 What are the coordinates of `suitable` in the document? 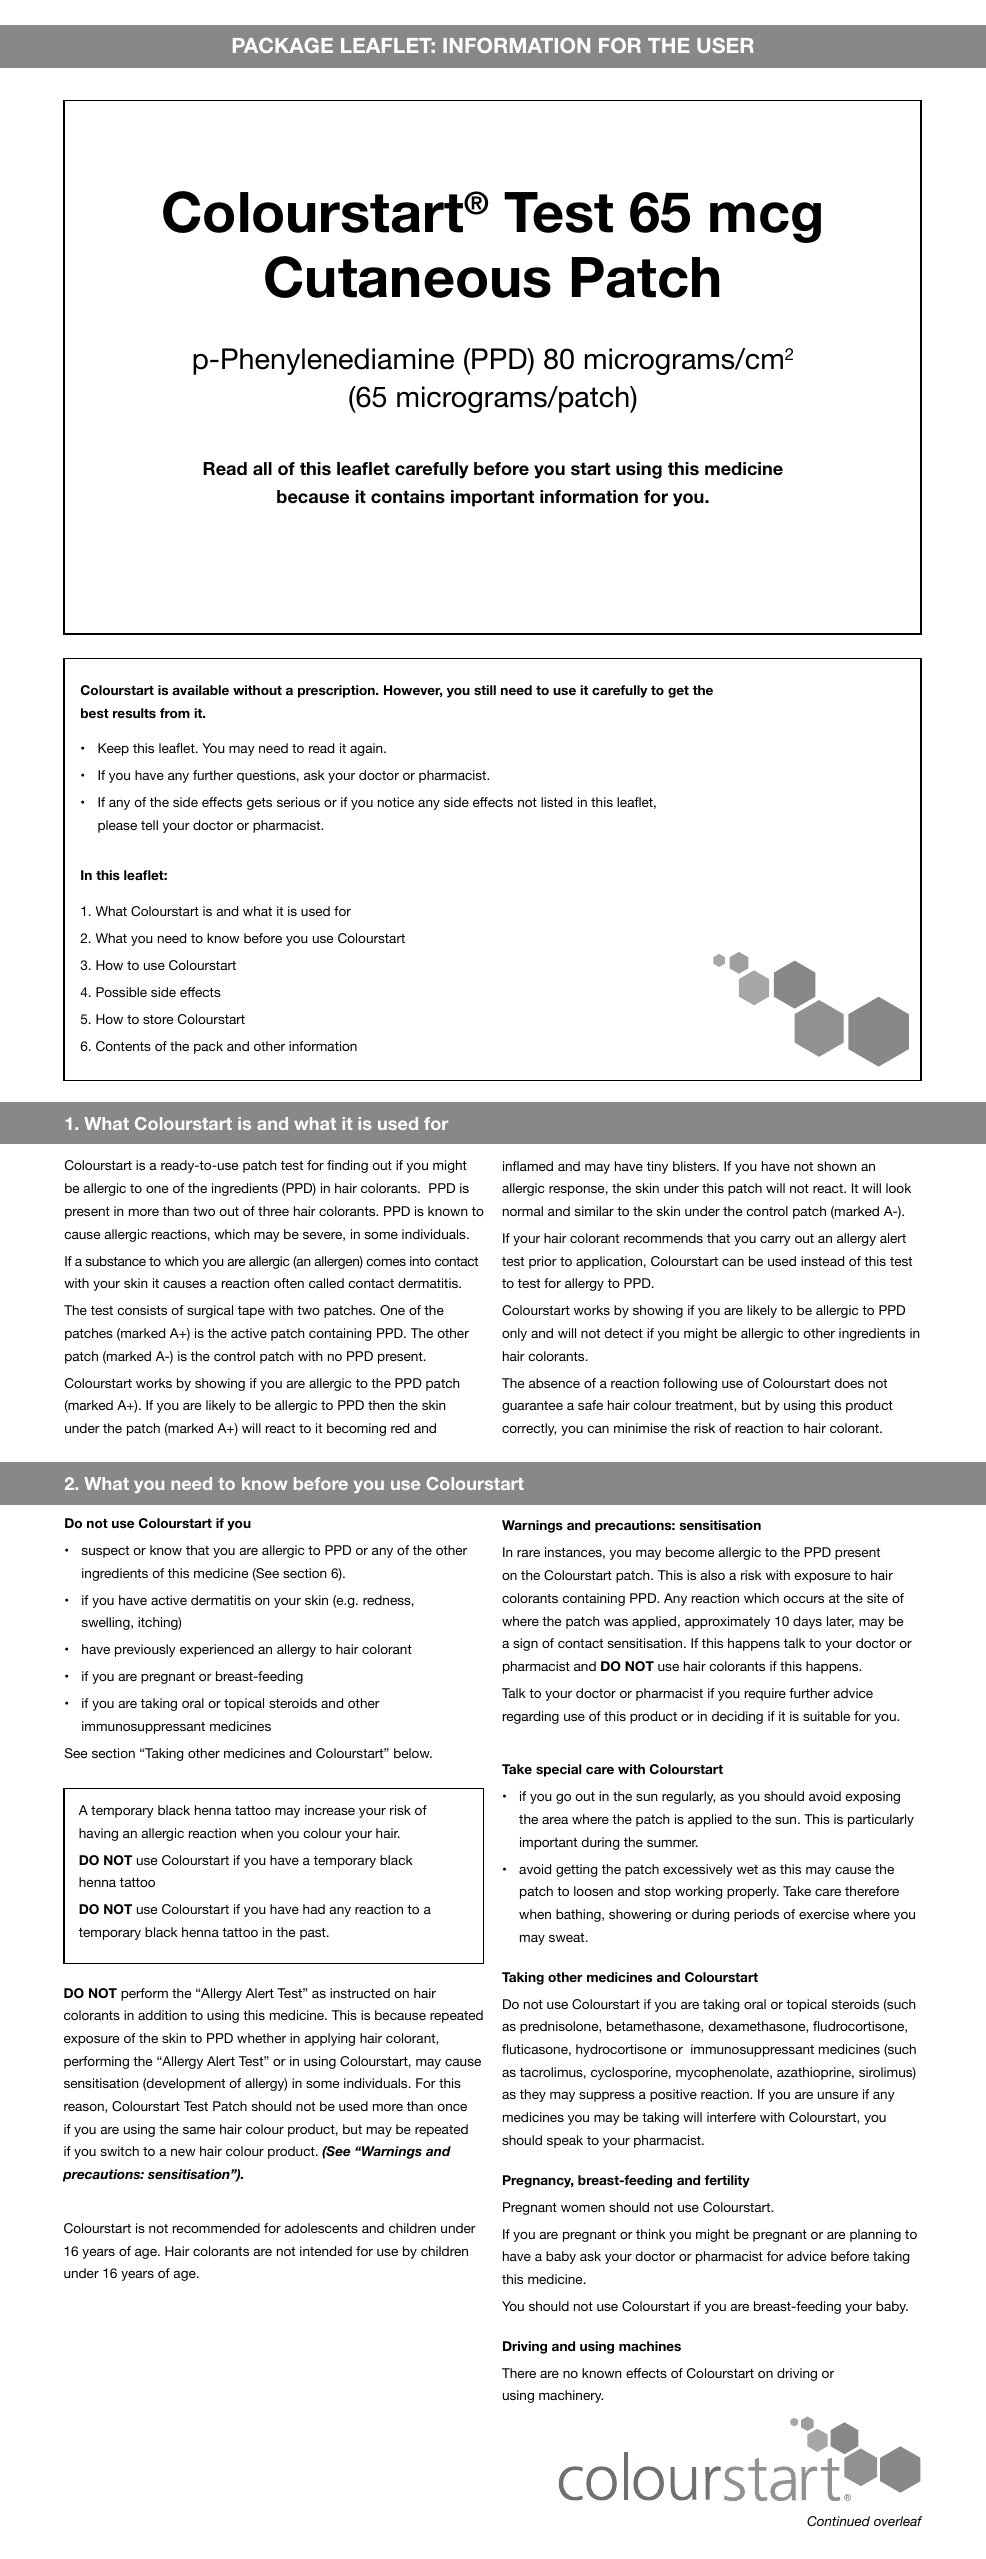 It's located at (826, 1716).
